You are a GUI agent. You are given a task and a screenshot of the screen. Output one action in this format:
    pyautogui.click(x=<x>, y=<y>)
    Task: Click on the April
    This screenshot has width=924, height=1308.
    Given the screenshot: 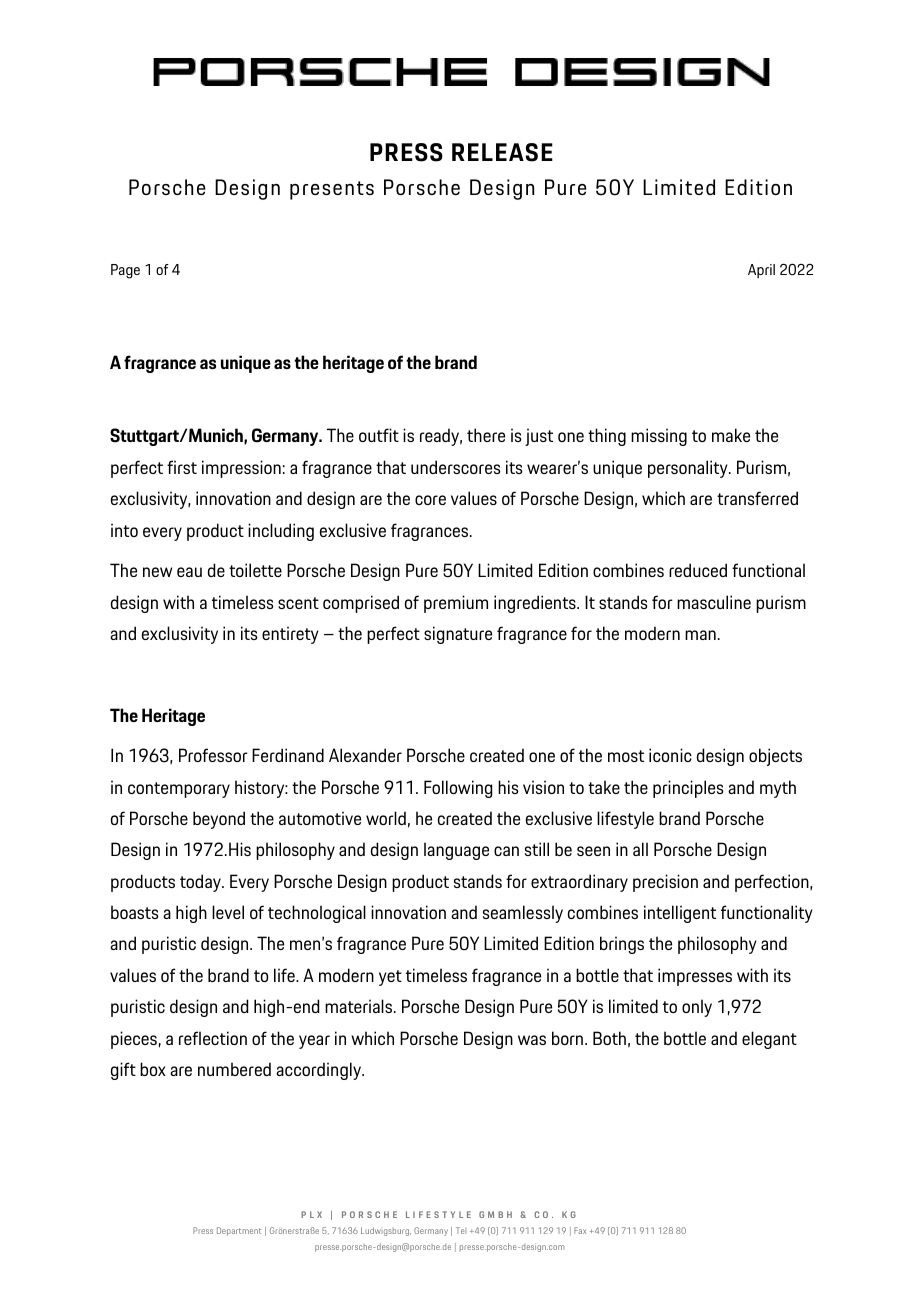 What is the action you would take?
    pyautogui.click(x=761, y=271)
